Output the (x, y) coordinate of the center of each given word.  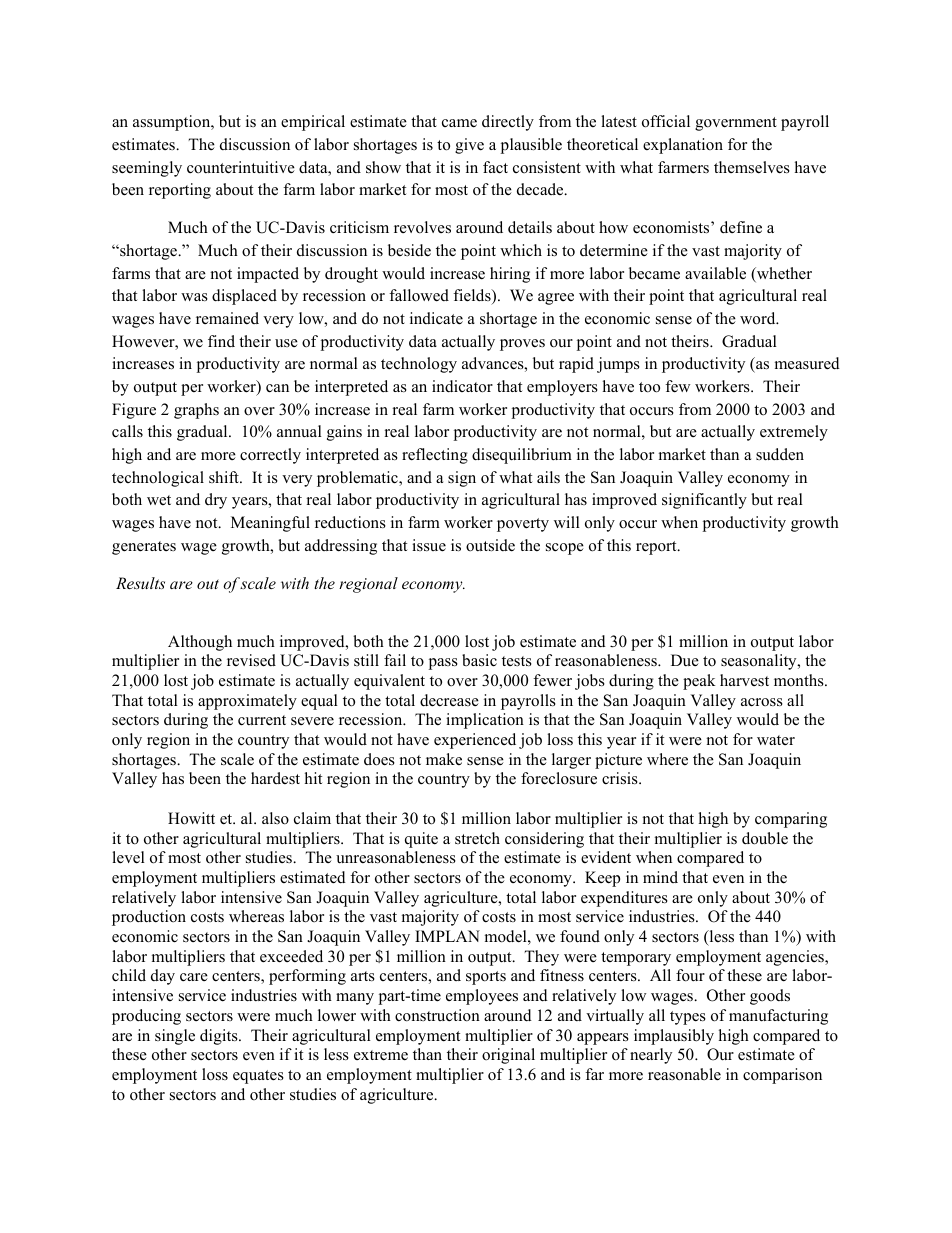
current (262, 720)
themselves (752, 167)
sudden (780, 454)
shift (225, 477)
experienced (475, 741)
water (776, 740)
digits (220, 1037)
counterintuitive (241, 167)
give (469, 146)
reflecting (435, 456)
